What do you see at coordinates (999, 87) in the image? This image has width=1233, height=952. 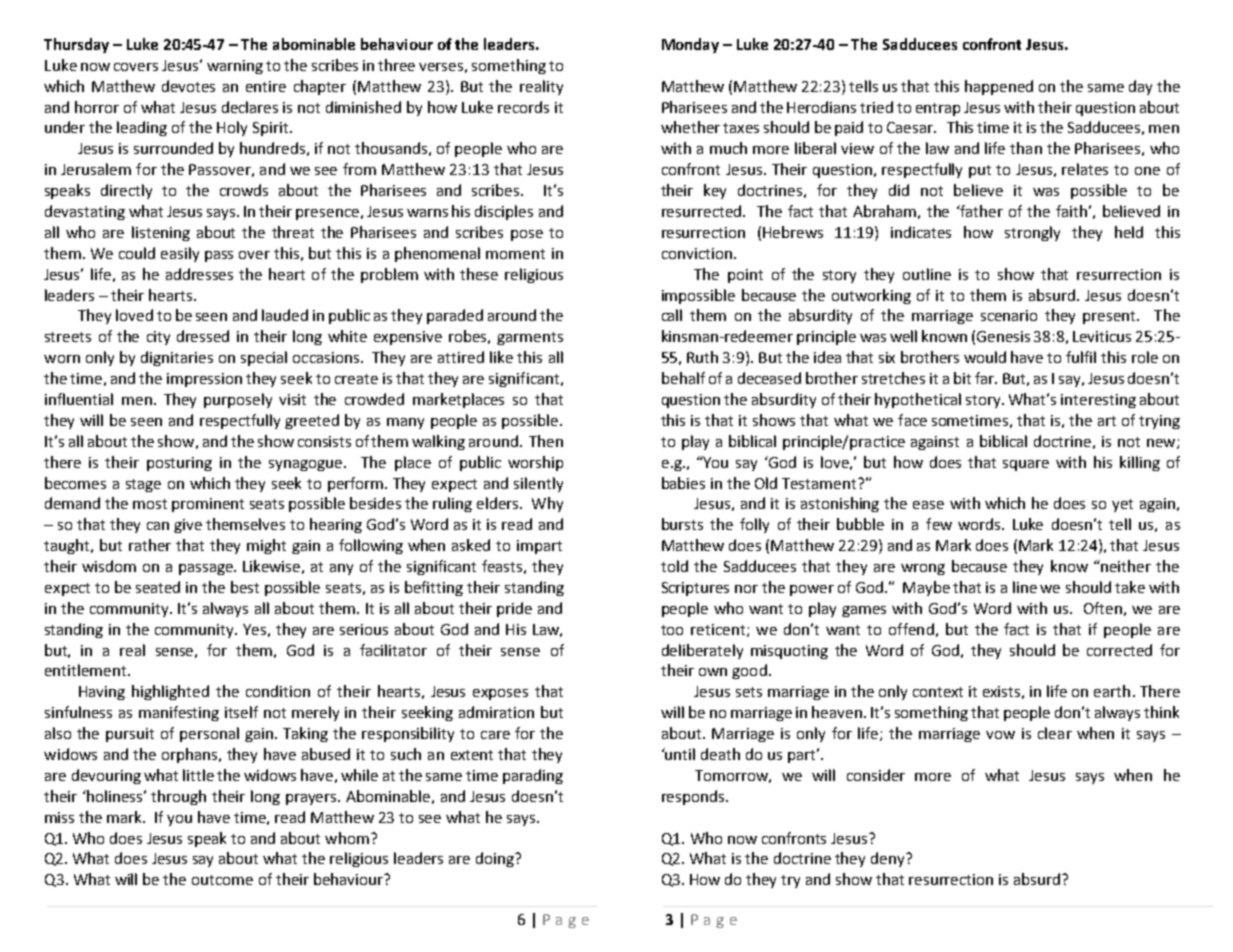 I see `happened` at bounding box center [999, 87].
